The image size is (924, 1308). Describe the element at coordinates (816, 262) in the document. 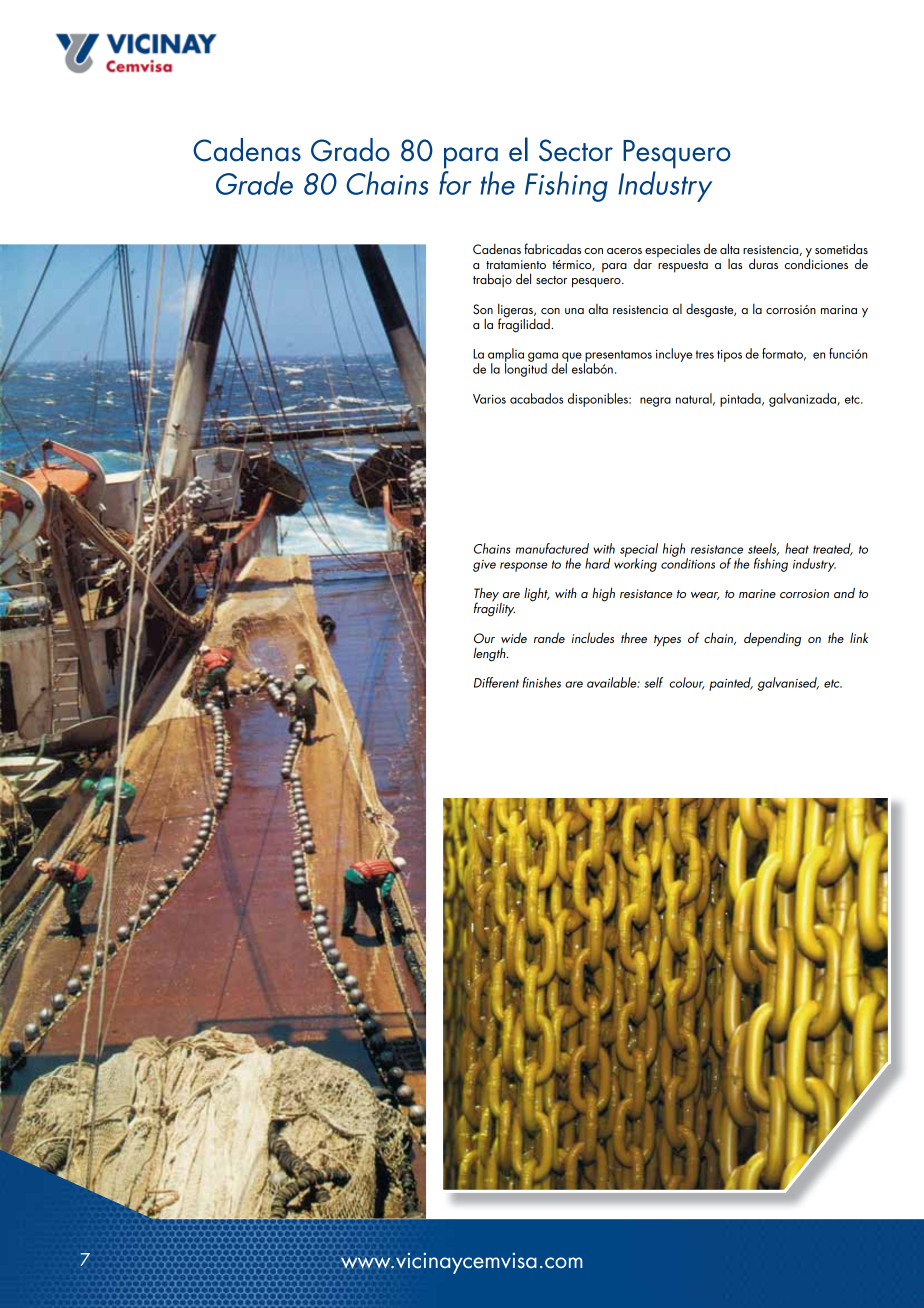

I see `condiciones` at that location.
